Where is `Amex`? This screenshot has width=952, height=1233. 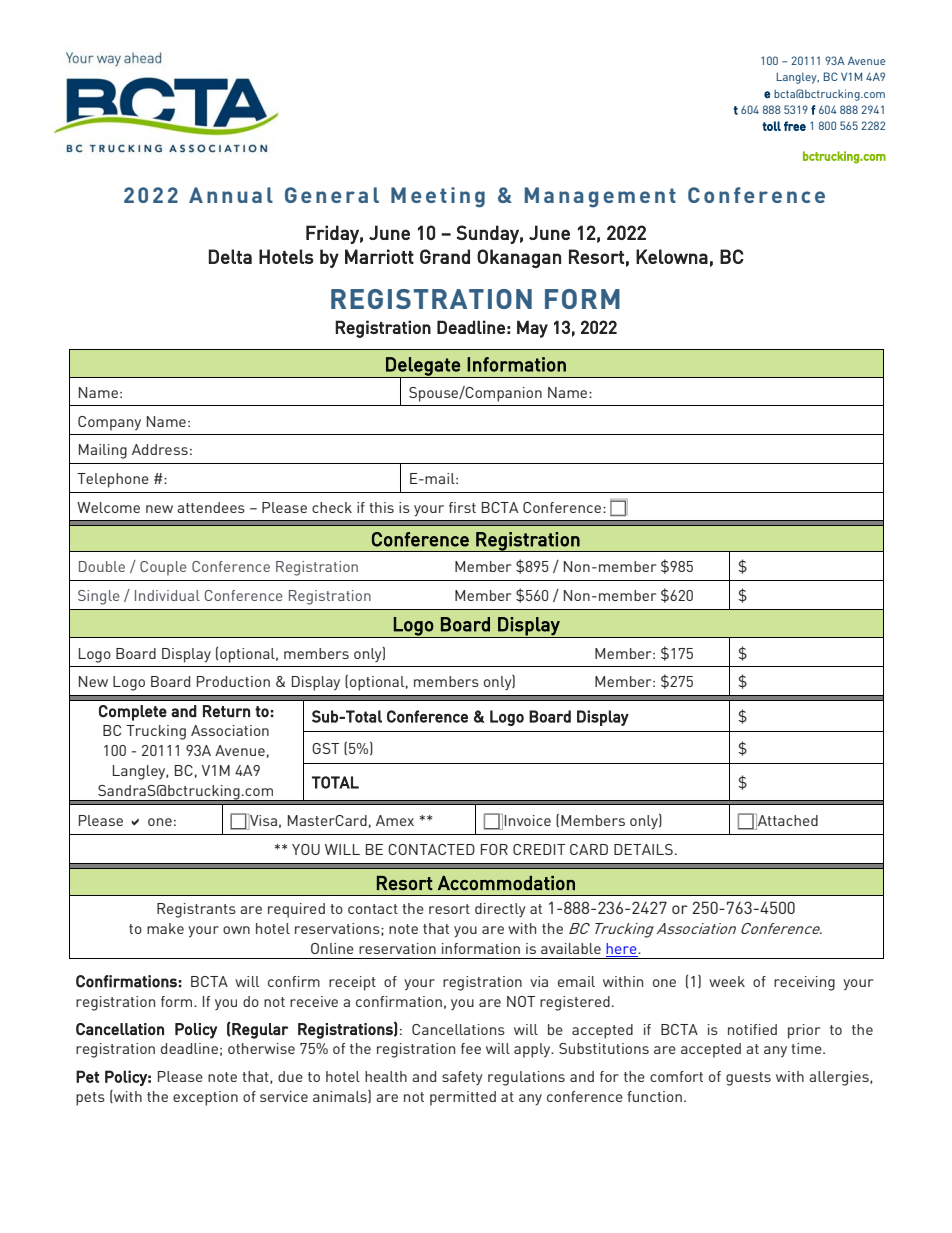
Amex is located at coordinates (395, 820).
